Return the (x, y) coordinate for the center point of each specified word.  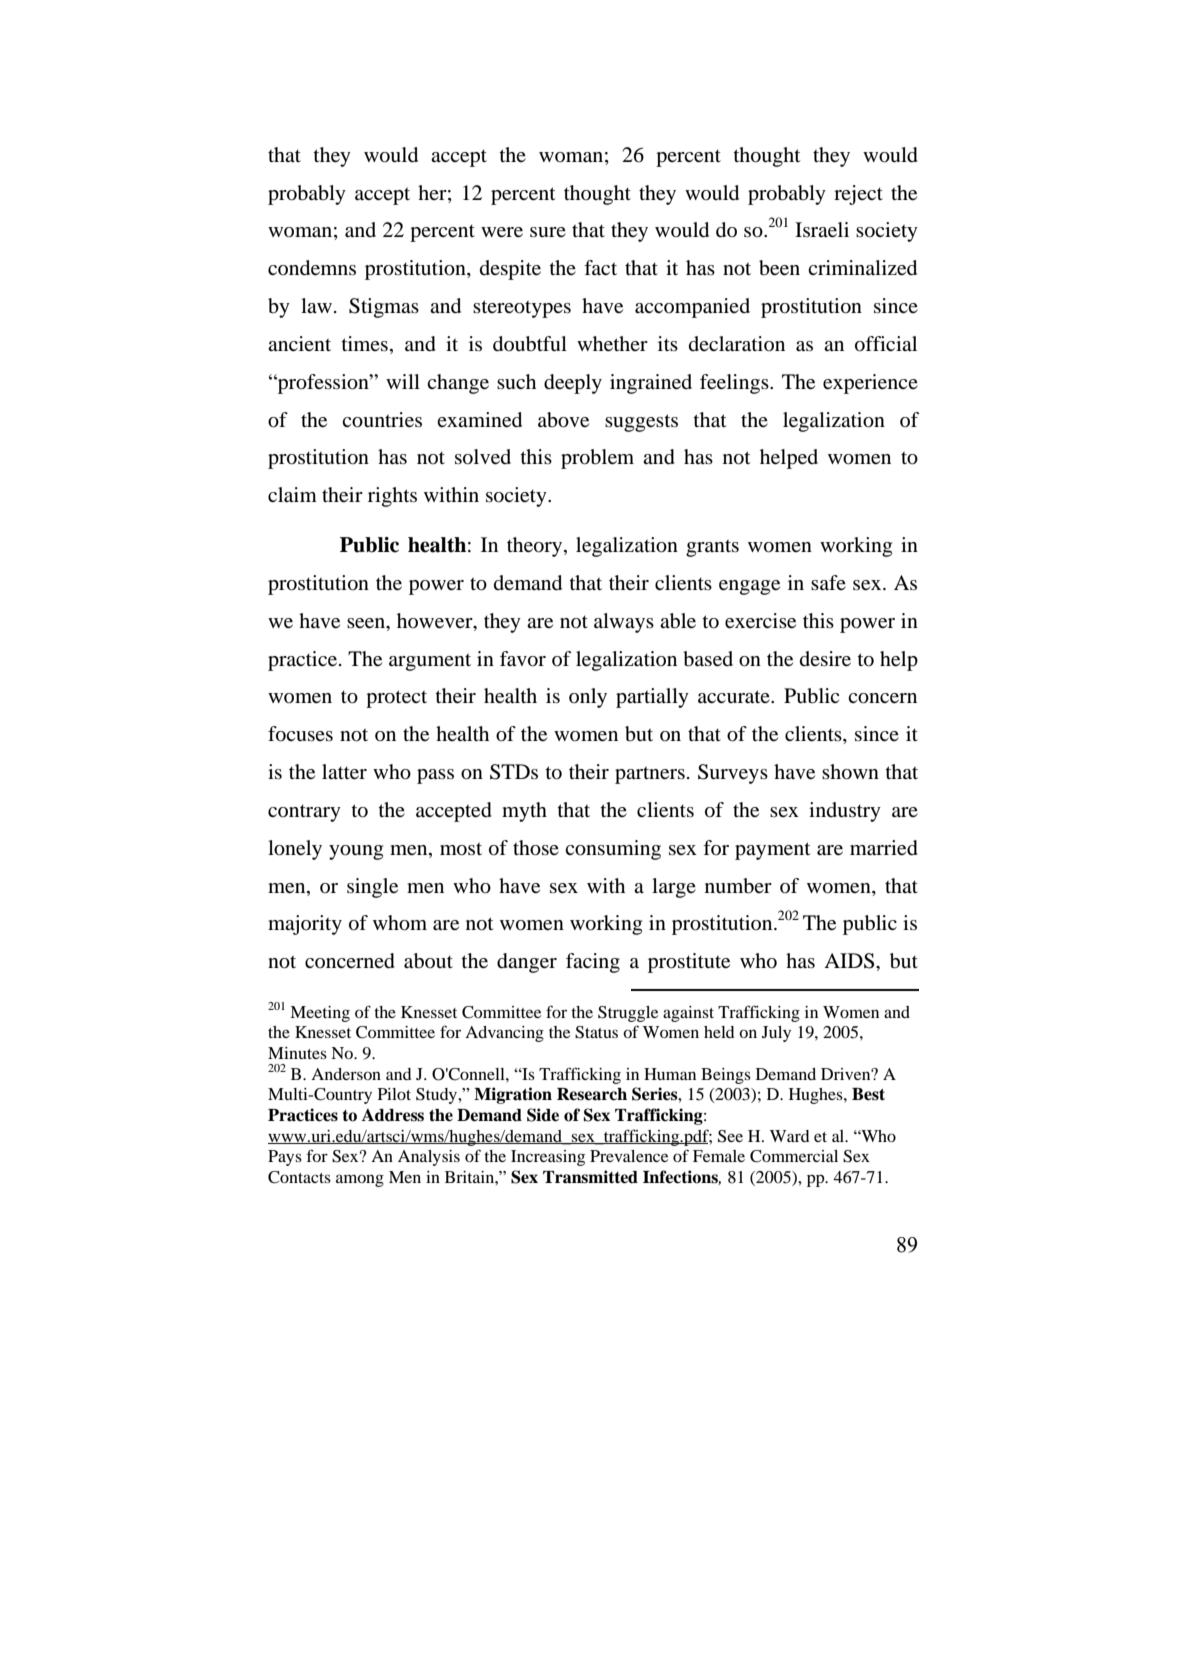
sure (548, 232)
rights (392, 497)
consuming (613, 850)
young (356, 852)
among (360, 1180)
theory (536, 547)
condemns (312, 268)
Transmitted (590, 1177)
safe (828, 582)
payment (773, 851)
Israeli (822, 230)
